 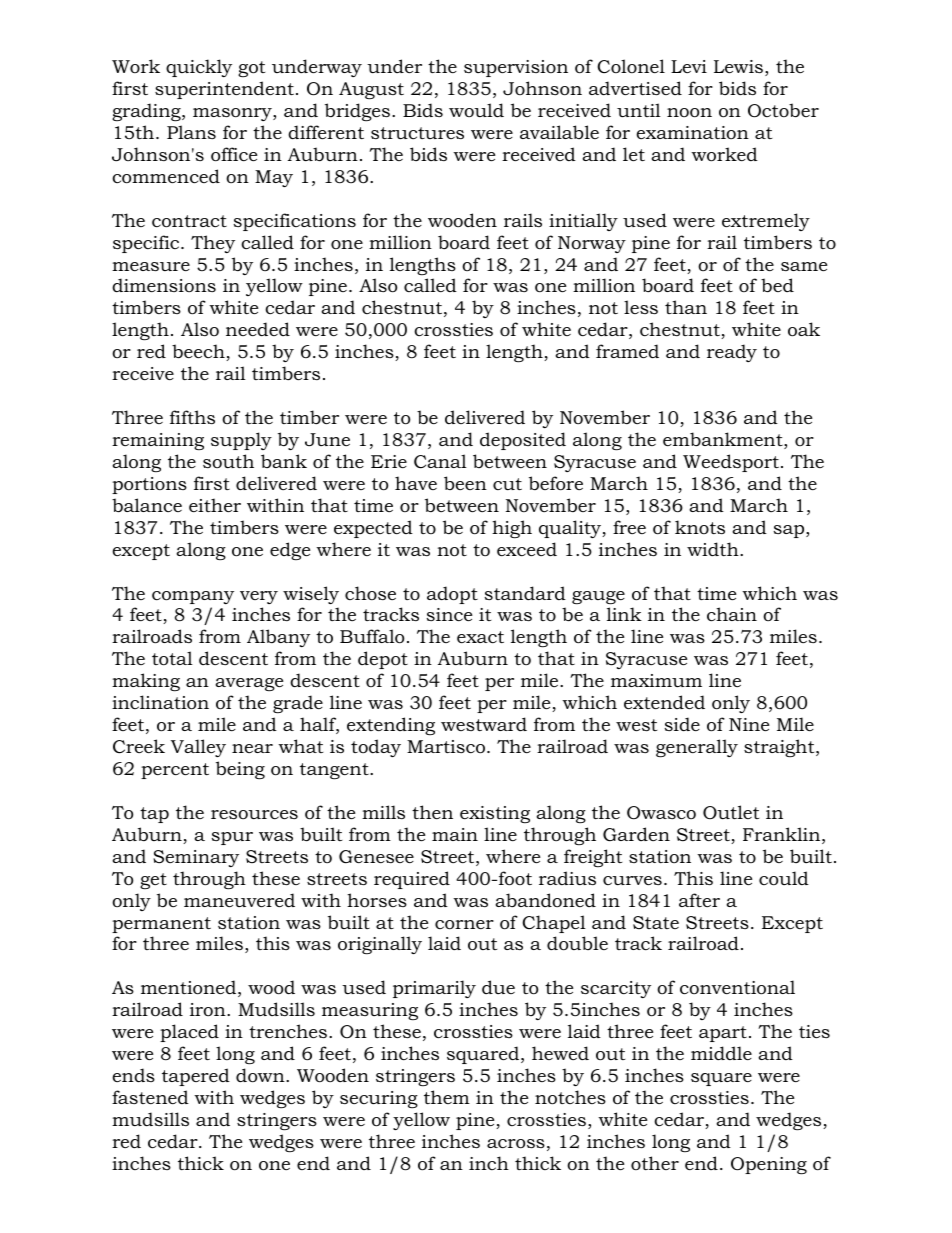 What do you see at coordinates (240, 770) in the screenshot?
I see `being` at bounding box center [240, 770].
